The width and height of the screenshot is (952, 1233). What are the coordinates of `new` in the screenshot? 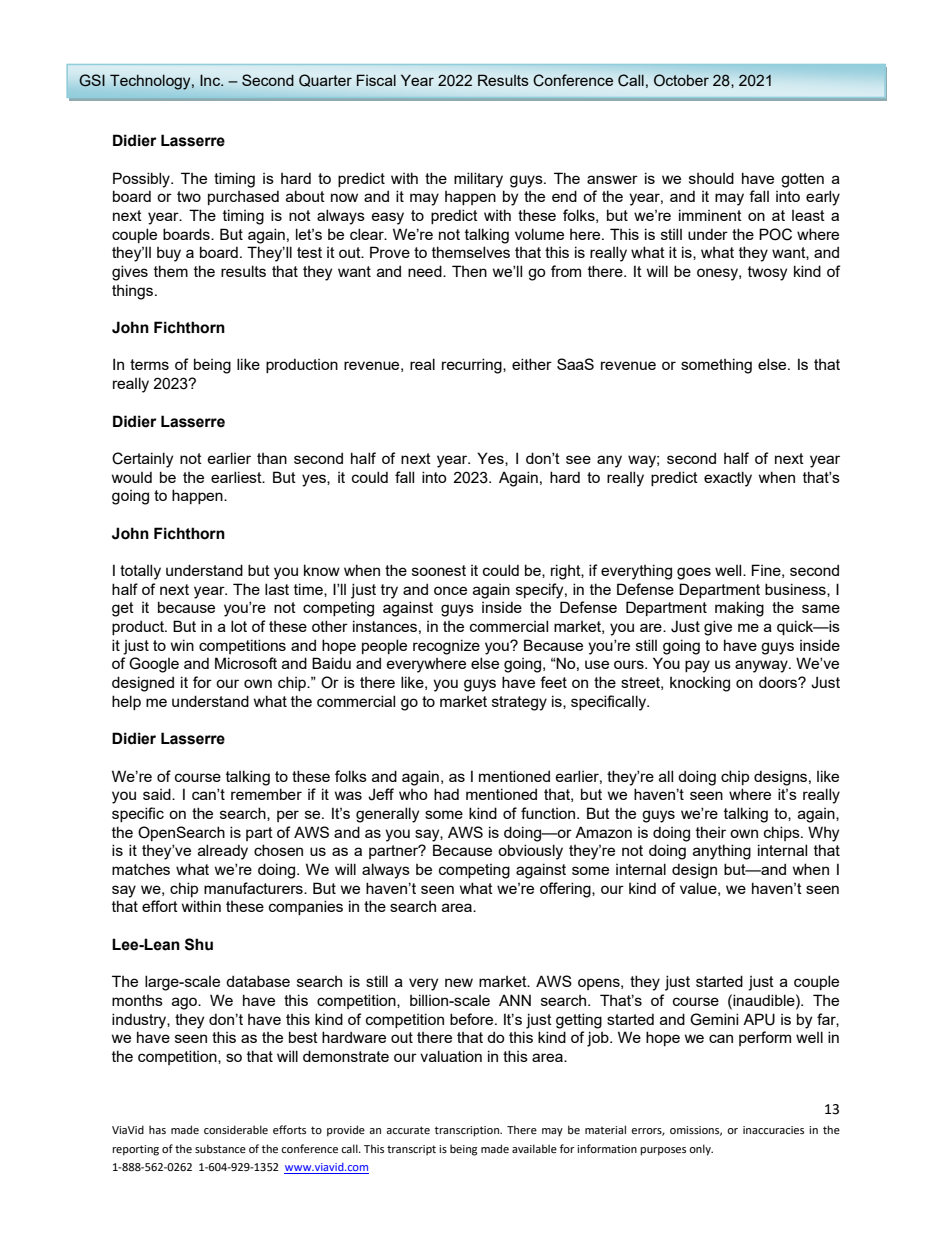 It's located at (459, 982).
